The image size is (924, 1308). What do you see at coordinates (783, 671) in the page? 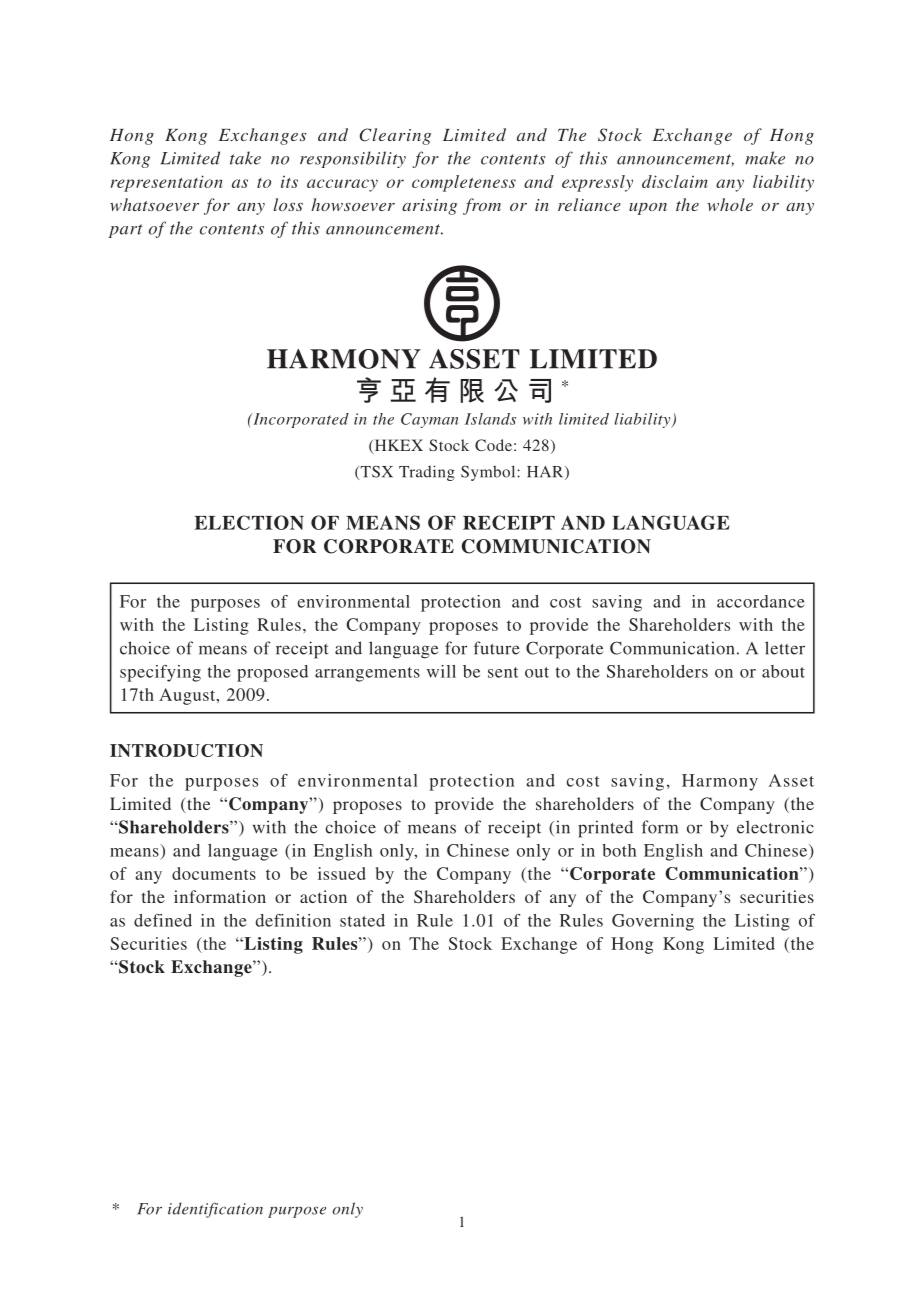
I see `about` at bounding box center [783, 671].
